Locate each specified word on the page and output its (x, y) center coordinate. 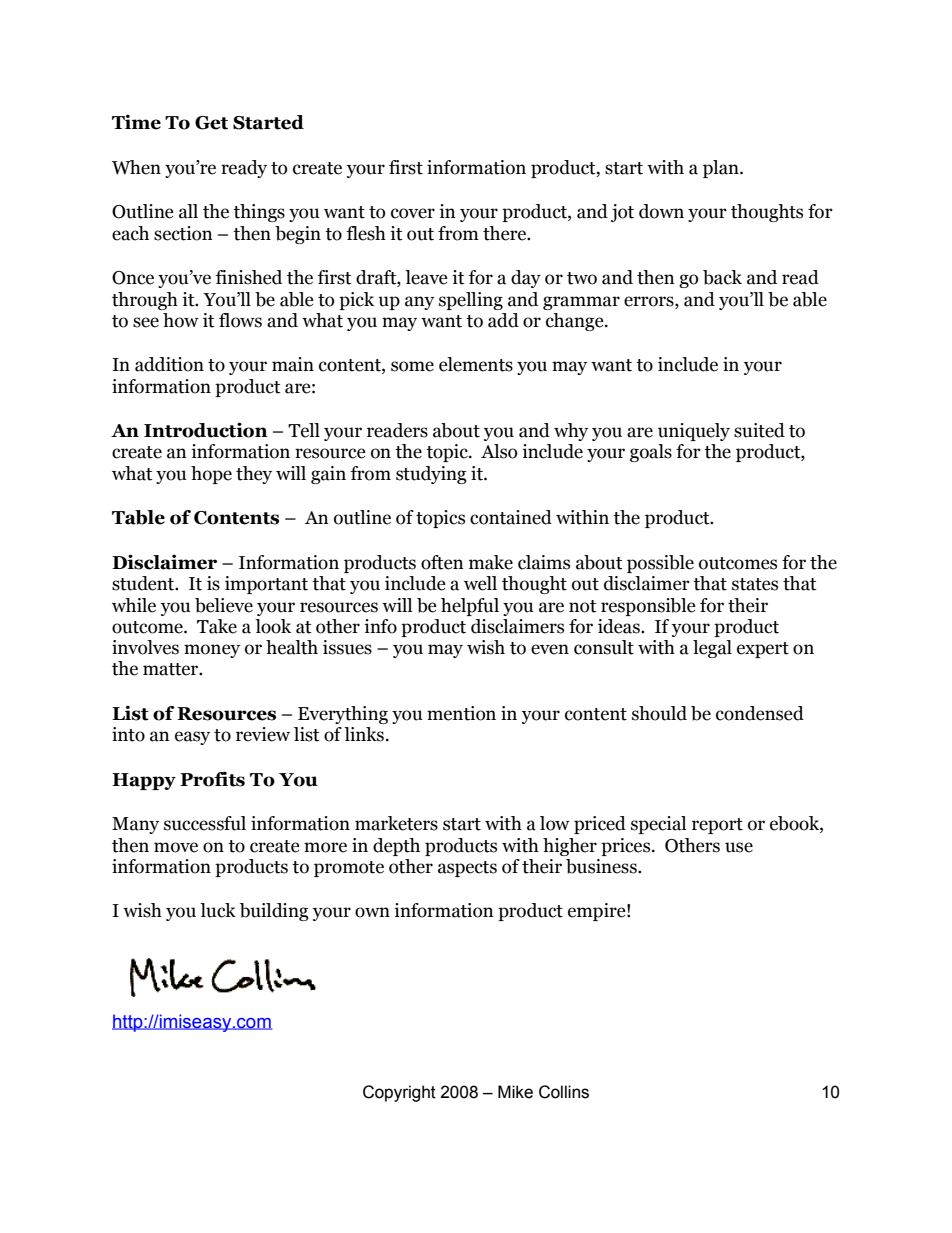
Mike (515, 1092)
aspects (467, 869)
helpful (470, 607)
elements (476, 364)
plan (722, 169)
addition (169, 364)
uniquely (694, 432)
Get (211, 123)
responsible (648, 607)
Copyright (399, 1093)
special (658, 825)
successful (205, 823)
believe (224, 605)
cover (413, 213)
